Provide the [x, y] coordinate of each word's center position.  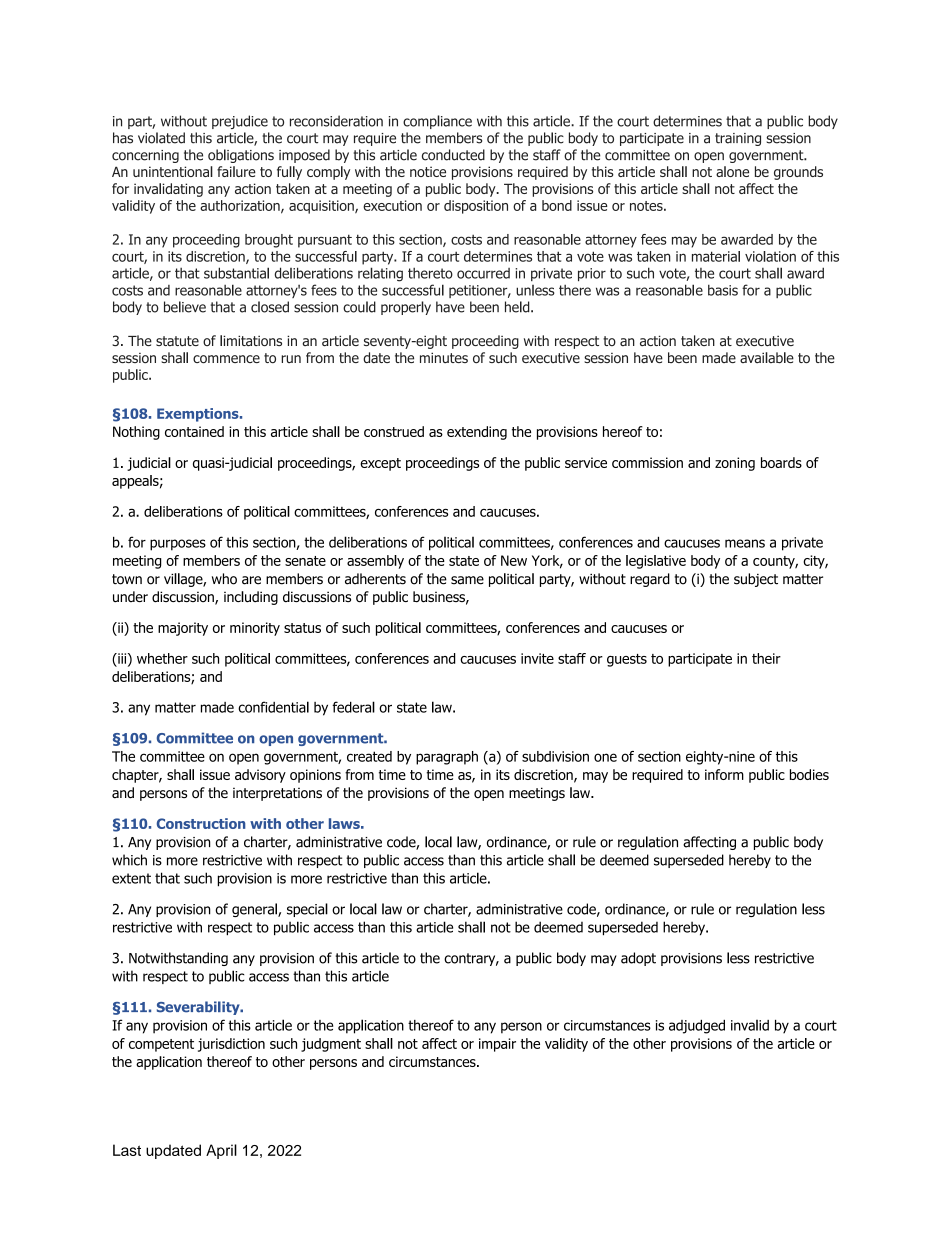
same [467, 580]
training [738, 139]
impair [497, 1045]
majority [183, 629]
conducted [453, 155]
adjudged [697, 1027]
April [221, 1151]
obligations [241, 156]
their [766, 658]
